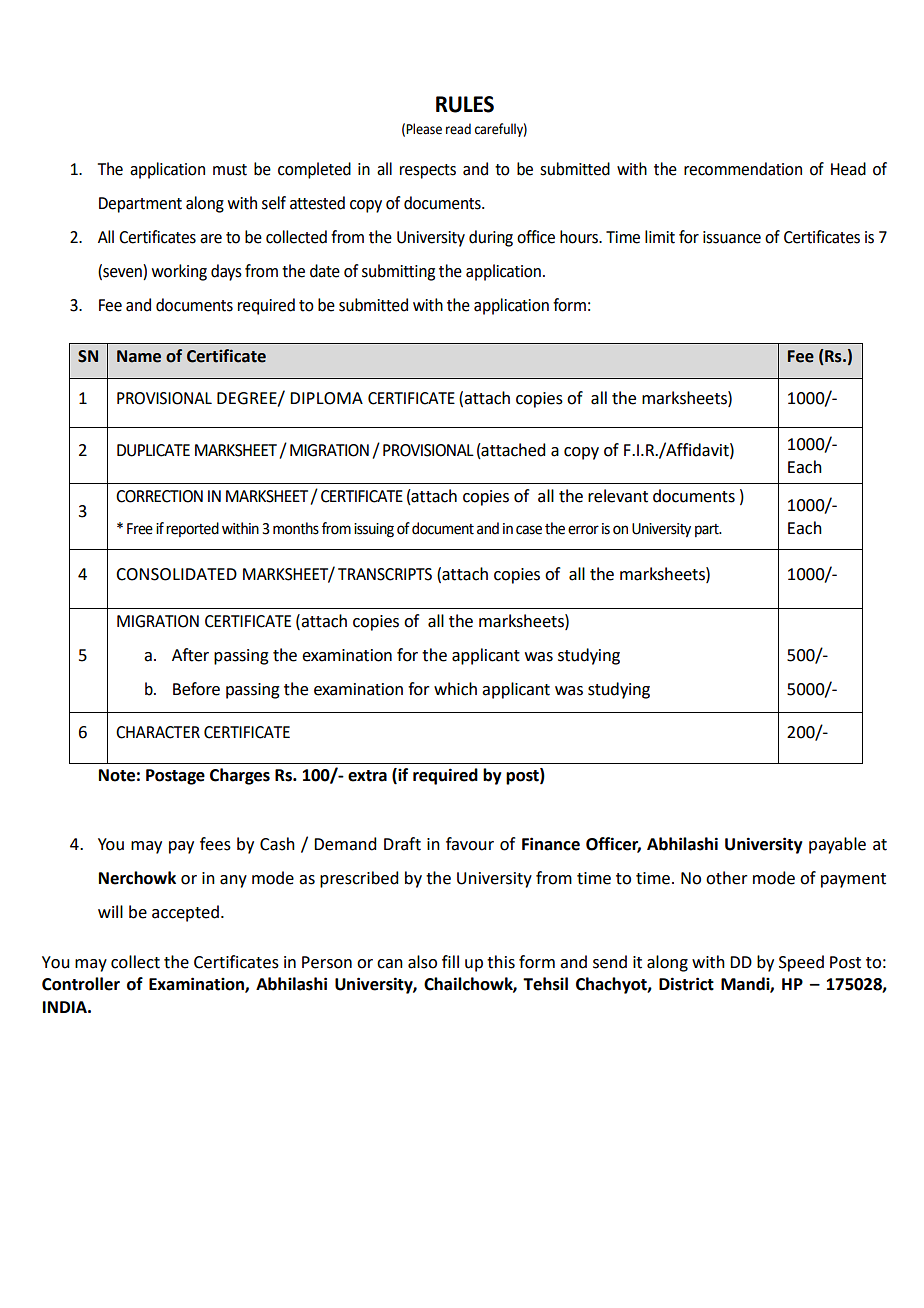  What do you see at coordinates (450, 961) in the screenshot?
I see `fill` at bounding box center [450, 961].
